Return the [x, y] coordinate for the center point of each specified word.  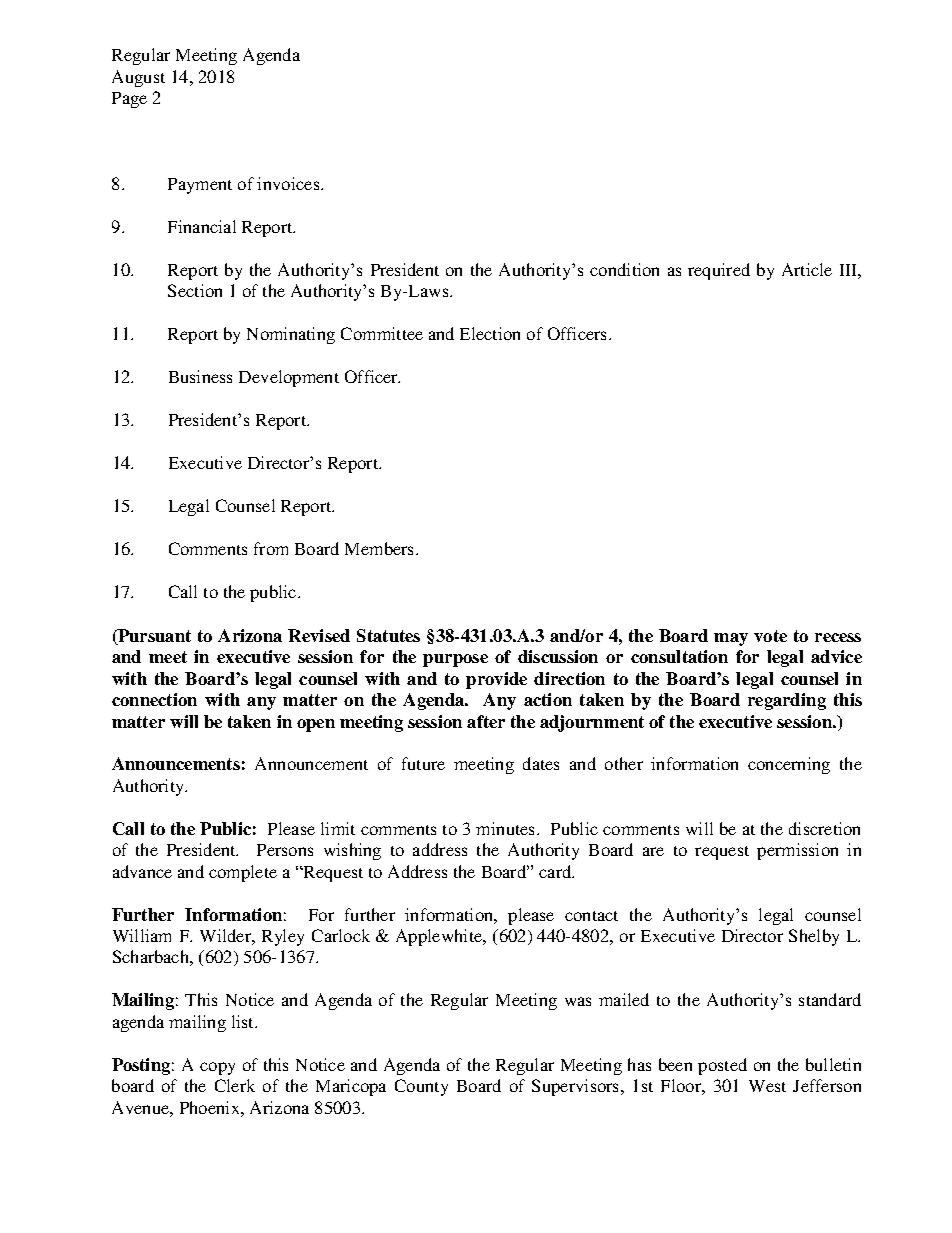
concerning [789, 765]
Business [200, 376]
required [719, 271]
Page [129, 100]
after [486, 721]
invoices [289, 183]
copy [217, 1068]
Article [807, 269]
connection [154, 699]
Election [490, 333]
